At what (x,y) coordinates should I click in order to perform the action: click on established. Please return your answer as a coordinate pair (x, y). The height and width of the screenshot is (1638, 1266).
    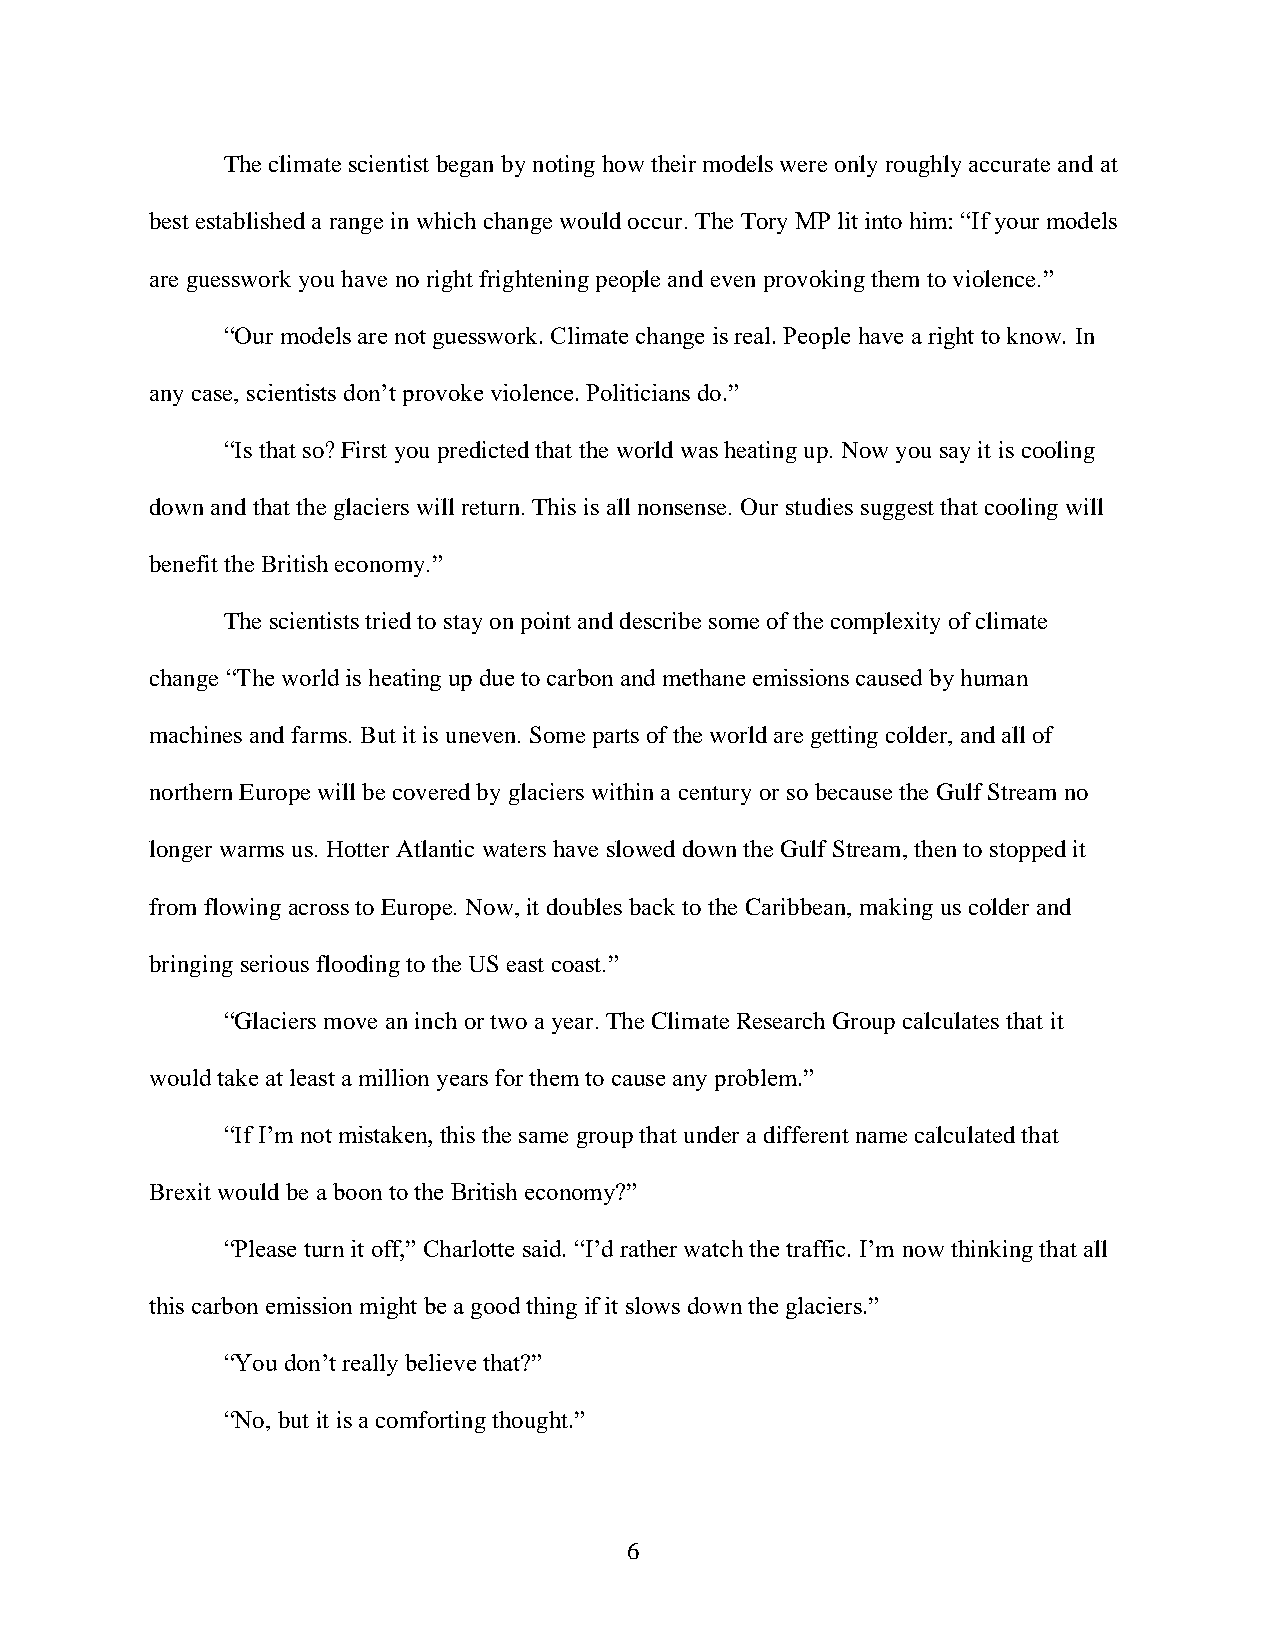
    Looking at the image, I should click on (250, 220).
